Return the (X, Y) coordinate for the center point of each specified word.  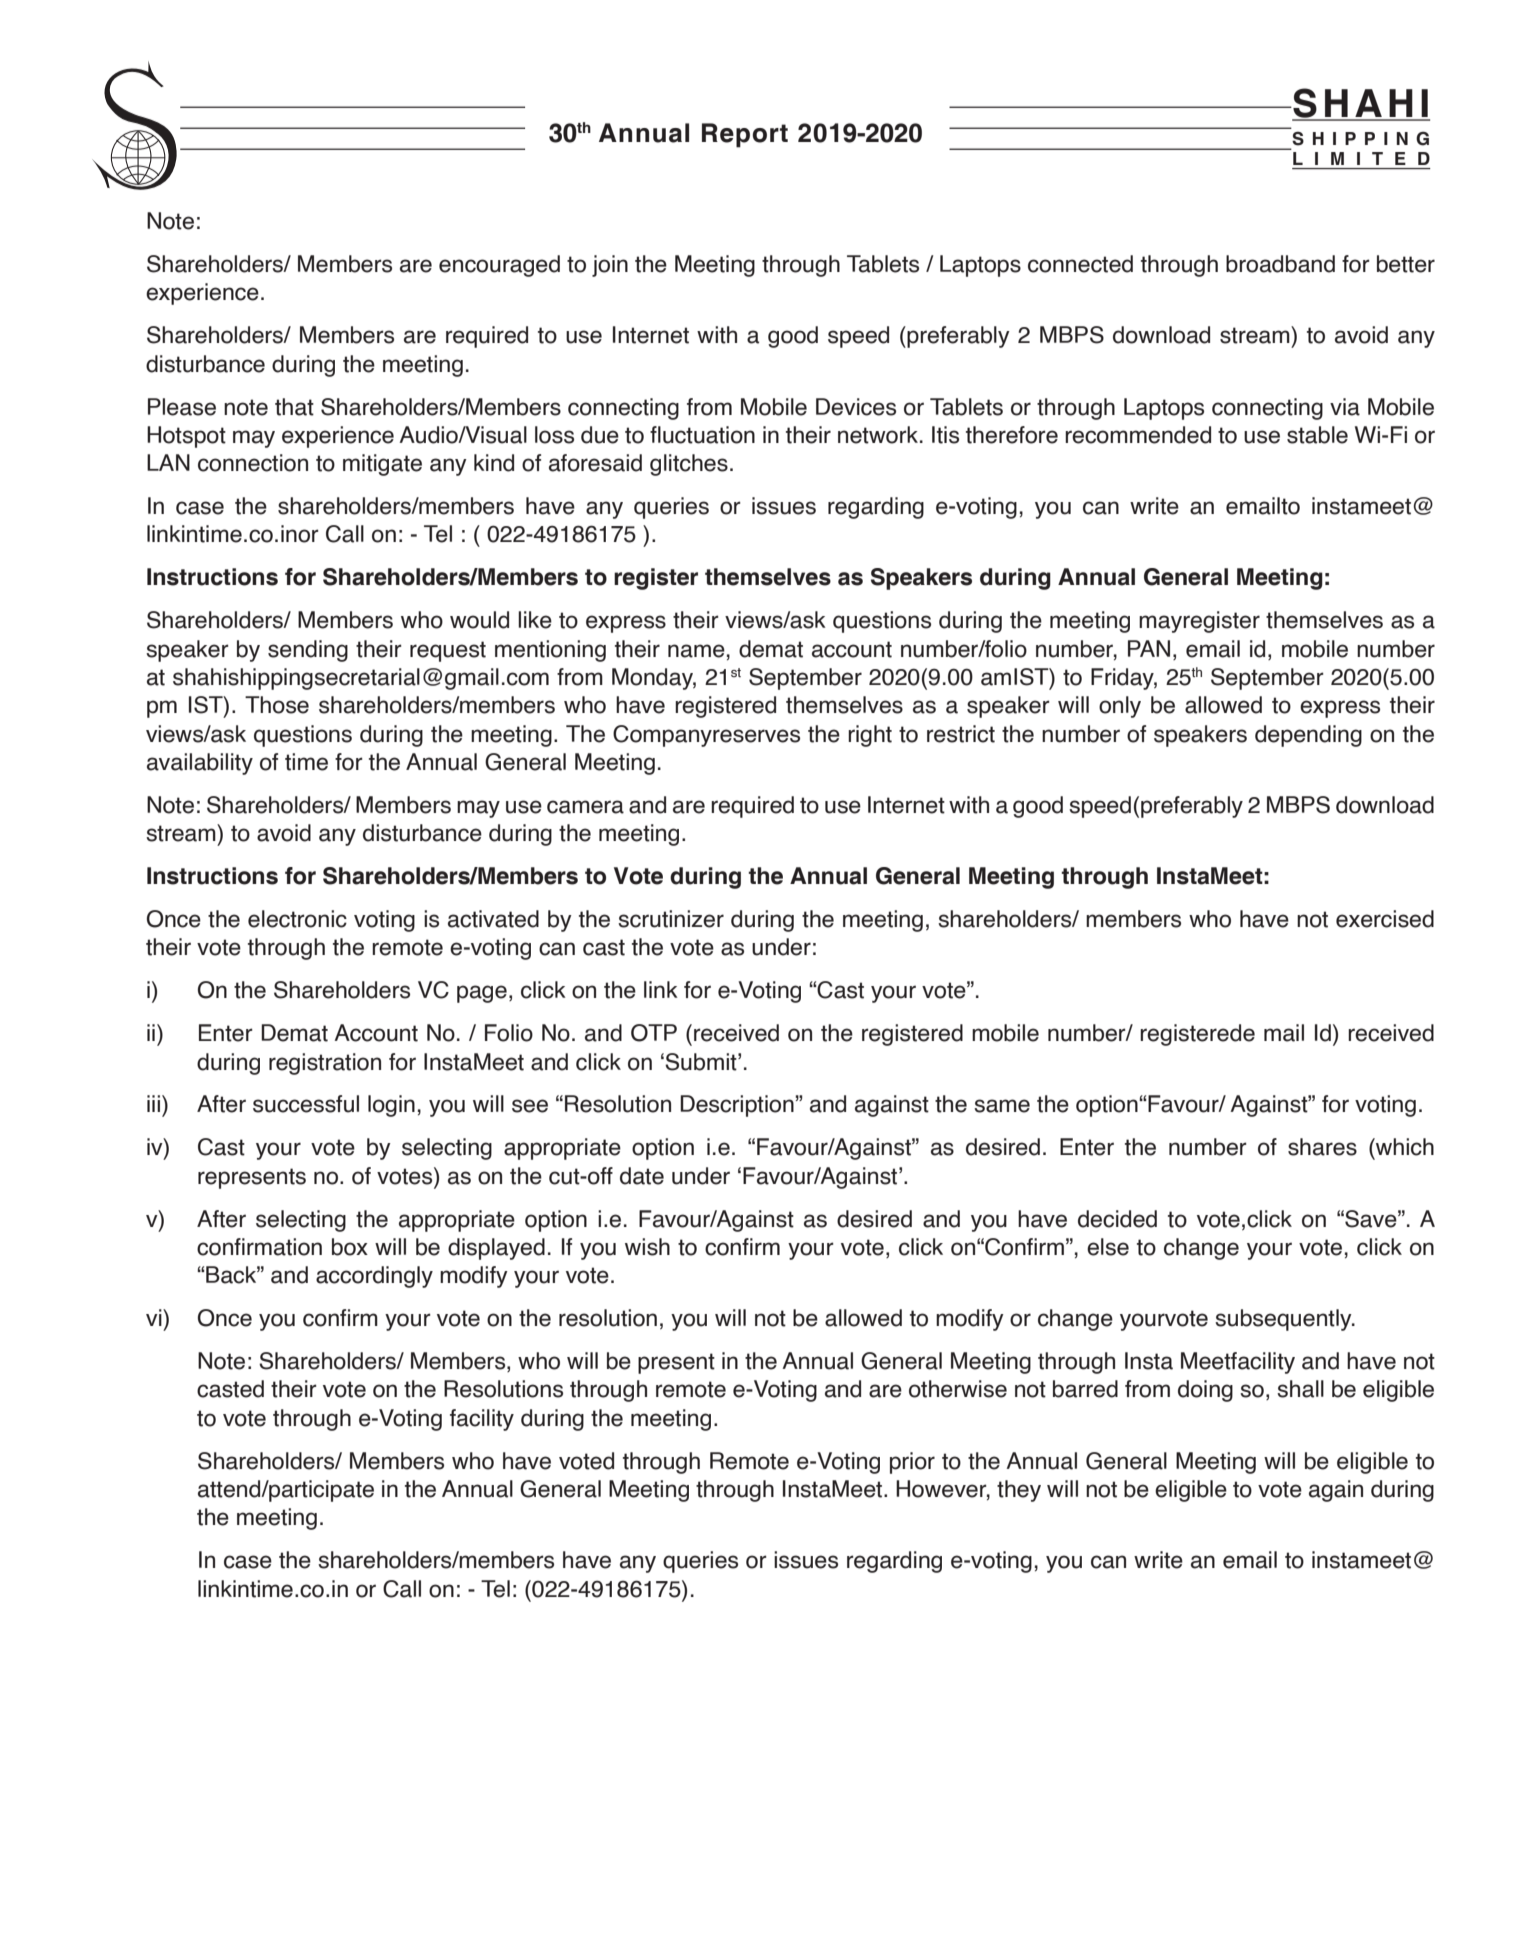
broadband (1280, 264)
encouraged (499, 266)
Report (745, 135)
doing (1205, 1391)
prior (912, 1463)
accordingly (374, 1277)
